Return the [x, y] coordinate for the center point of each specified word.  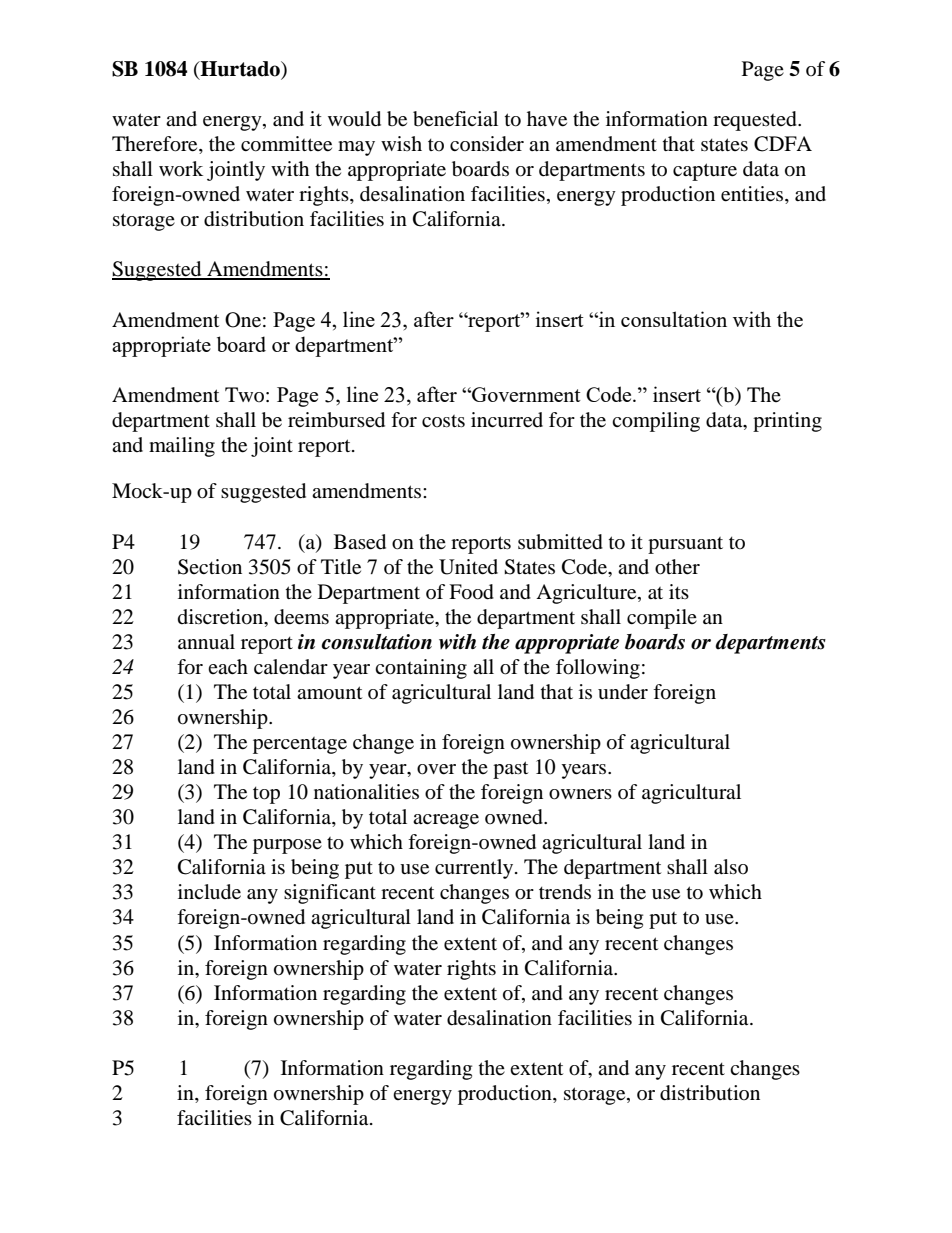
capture [705, 172]
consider [487, 144]
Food [471, 592]
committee [286, 144]
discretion [221, 617]
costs [443, 421]
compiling [656, 422]
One [243, 320]
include [209, 892]
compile [662, 619]
